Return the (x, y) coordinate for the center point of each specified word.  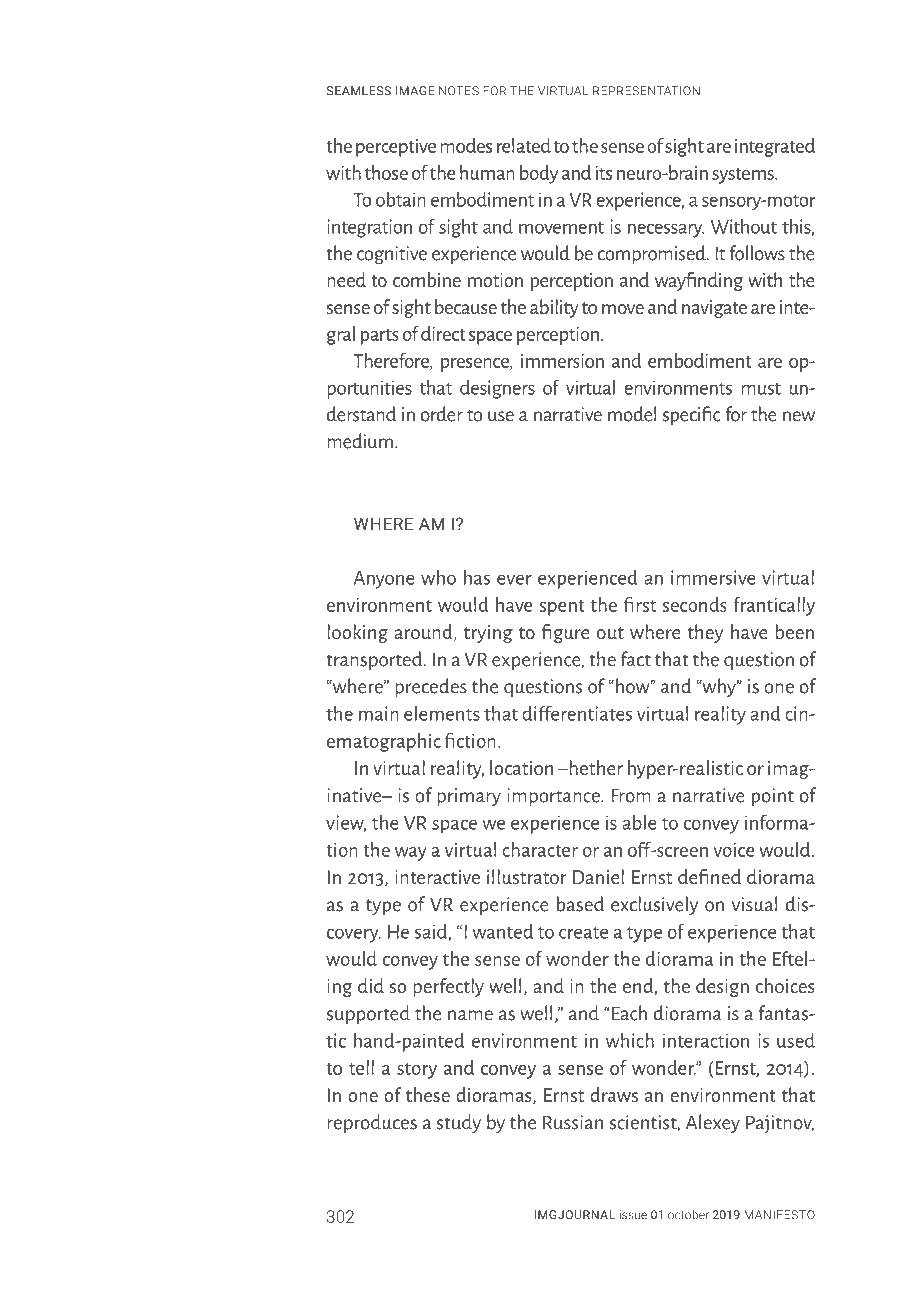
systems (744, 176)
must (761, 389)
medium (360, 441)
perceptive (396, 148)
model (632, 414)
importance (554, 797)
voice (734, 850)
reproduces (372, 1123)
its (604, 173)
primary (469, 797)
